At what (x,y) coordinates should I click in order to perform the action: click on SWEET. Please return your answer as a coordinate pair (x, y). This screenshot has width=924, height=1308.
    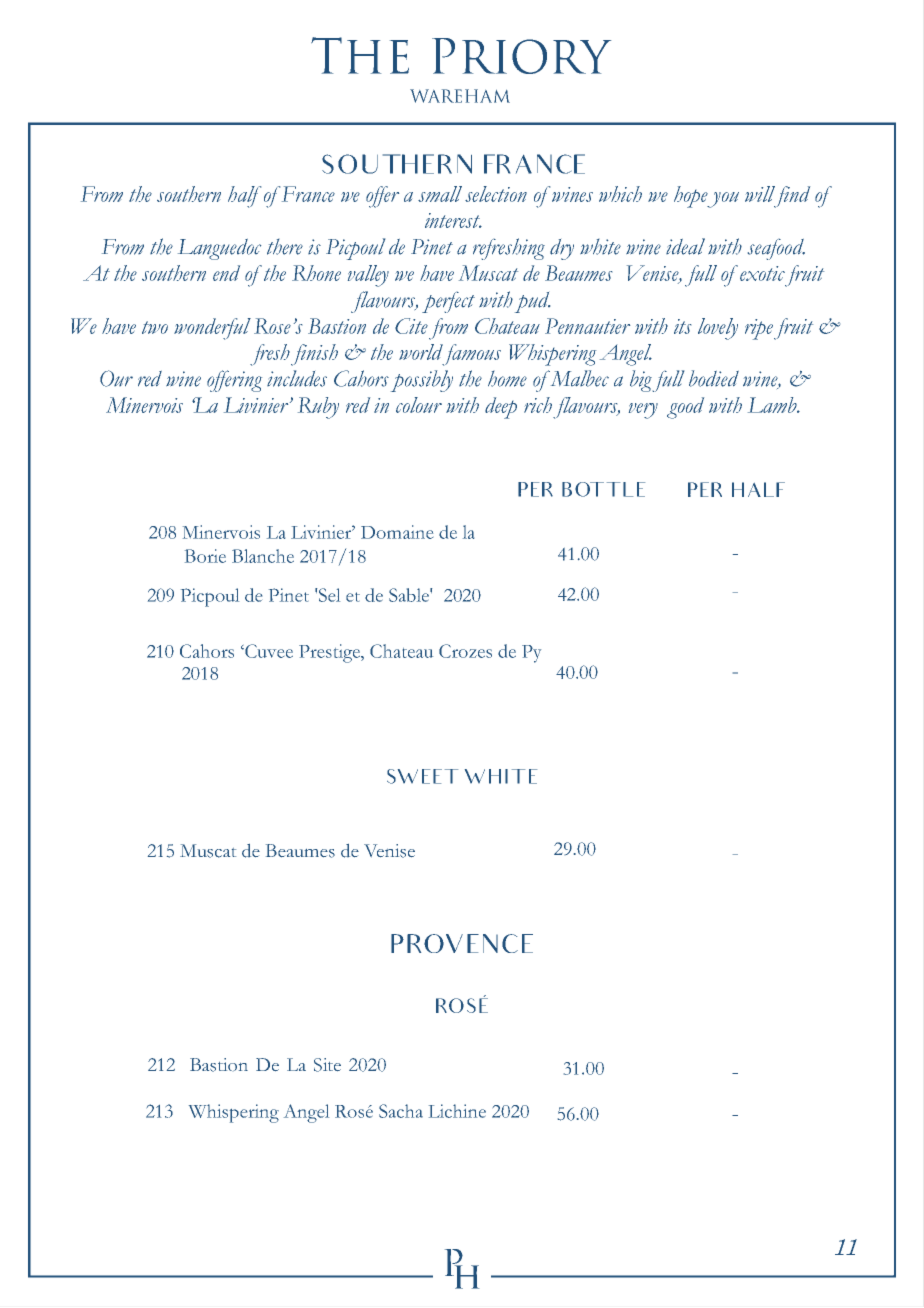
    Looking at the image, I should click on (422, 776).
